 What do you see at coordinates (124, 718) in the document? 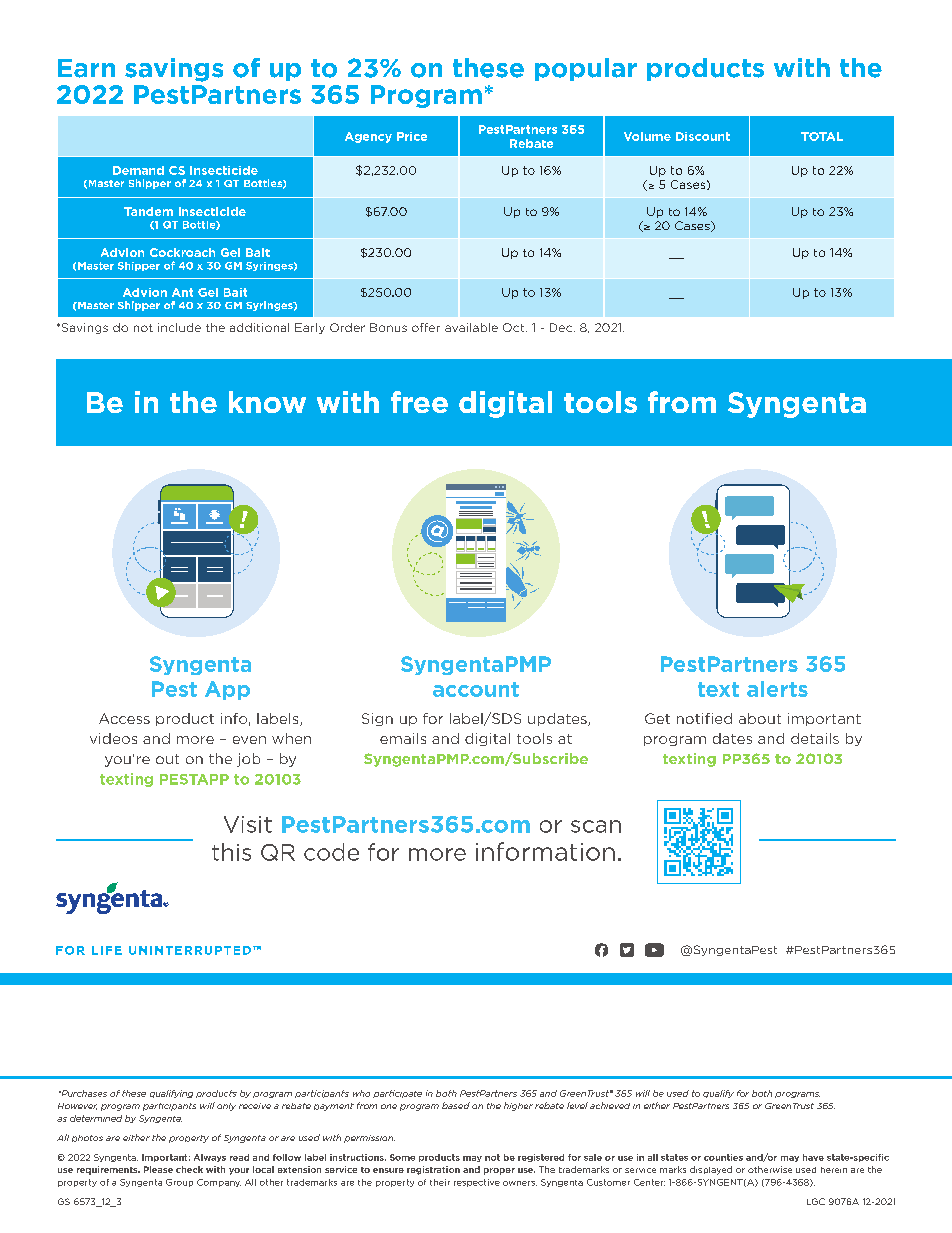
I see `Access` at bounding box center [124, 718].
